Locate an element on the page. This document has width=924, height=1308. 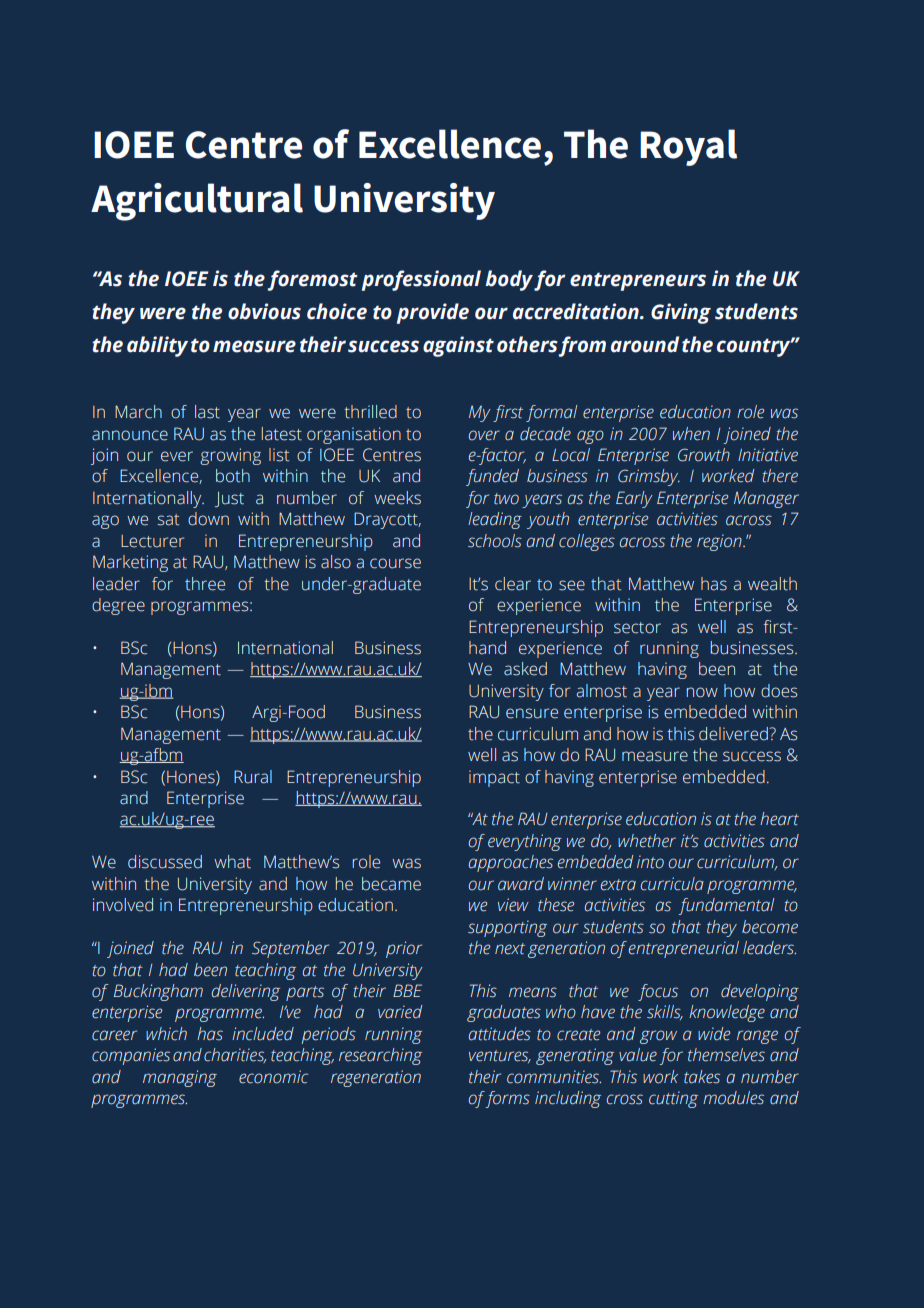
when is located at coordinates (691, 434).
